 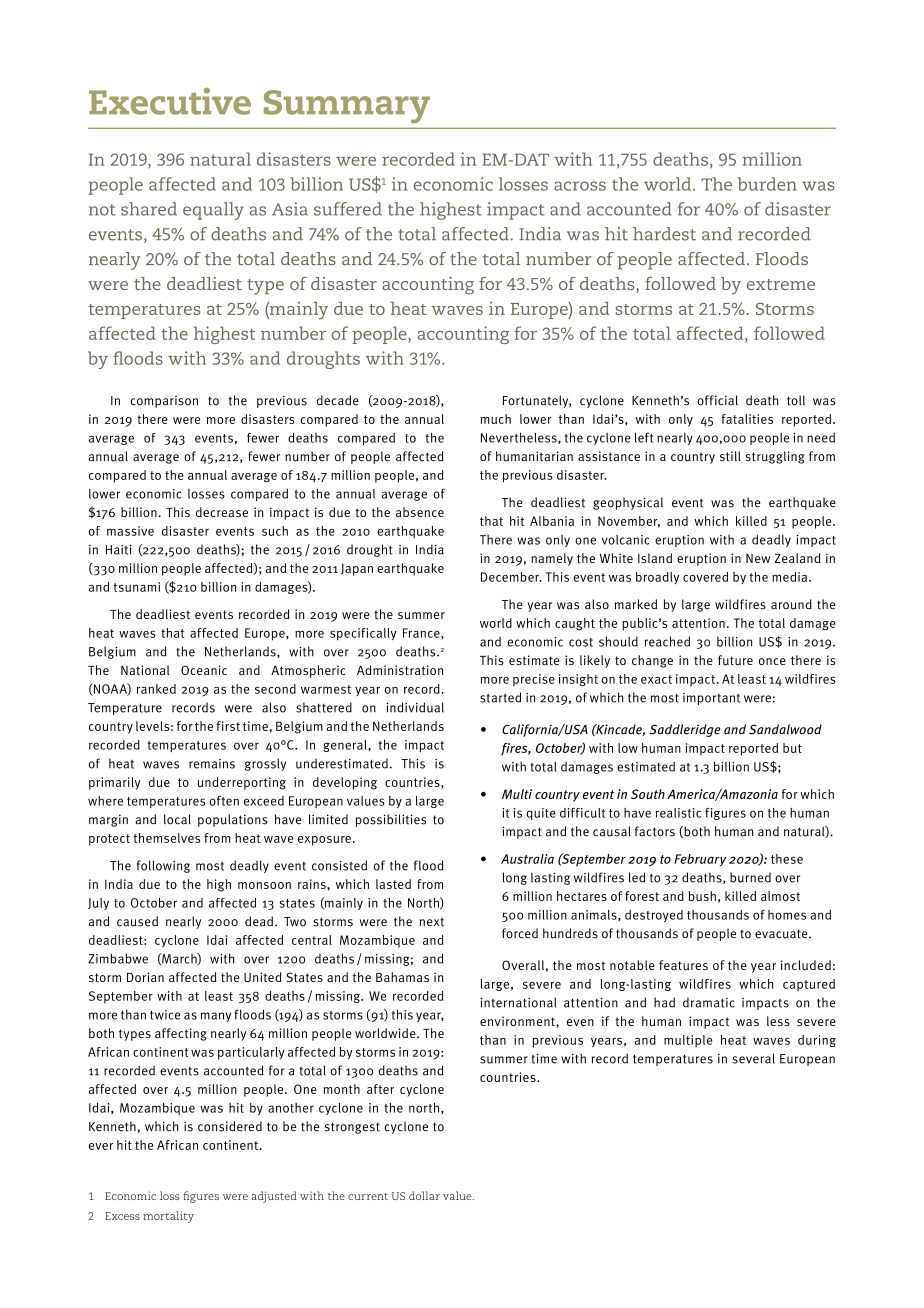 I want to click on Summary, so click(x=347, y=106).
